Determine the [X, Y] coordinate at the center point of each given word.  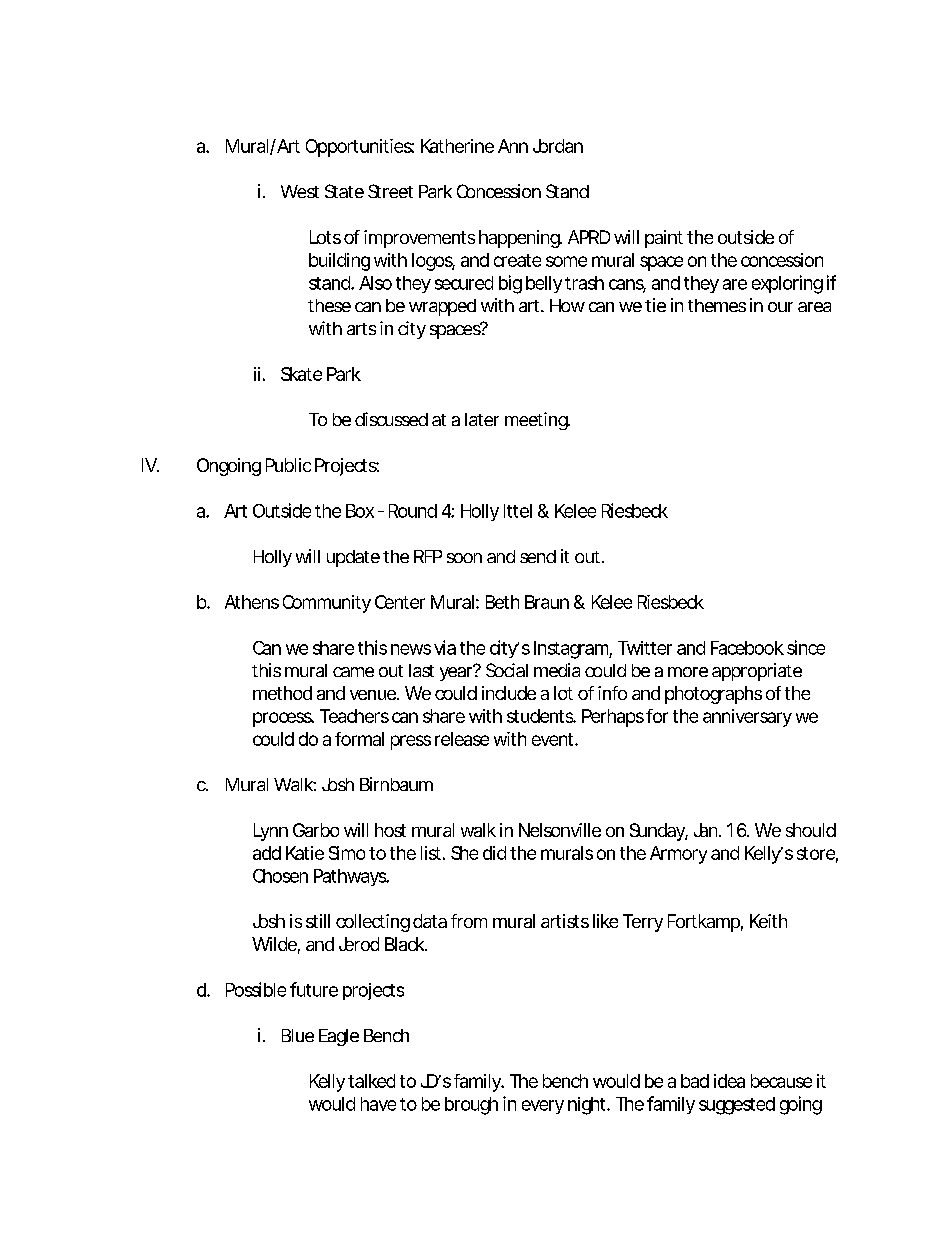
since [806, 647]
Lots [325, 237]
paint [664, 239]
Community [327, 604]
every [543, 1107]
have [378, 1104]
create [517, 260]
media [557, 670]
